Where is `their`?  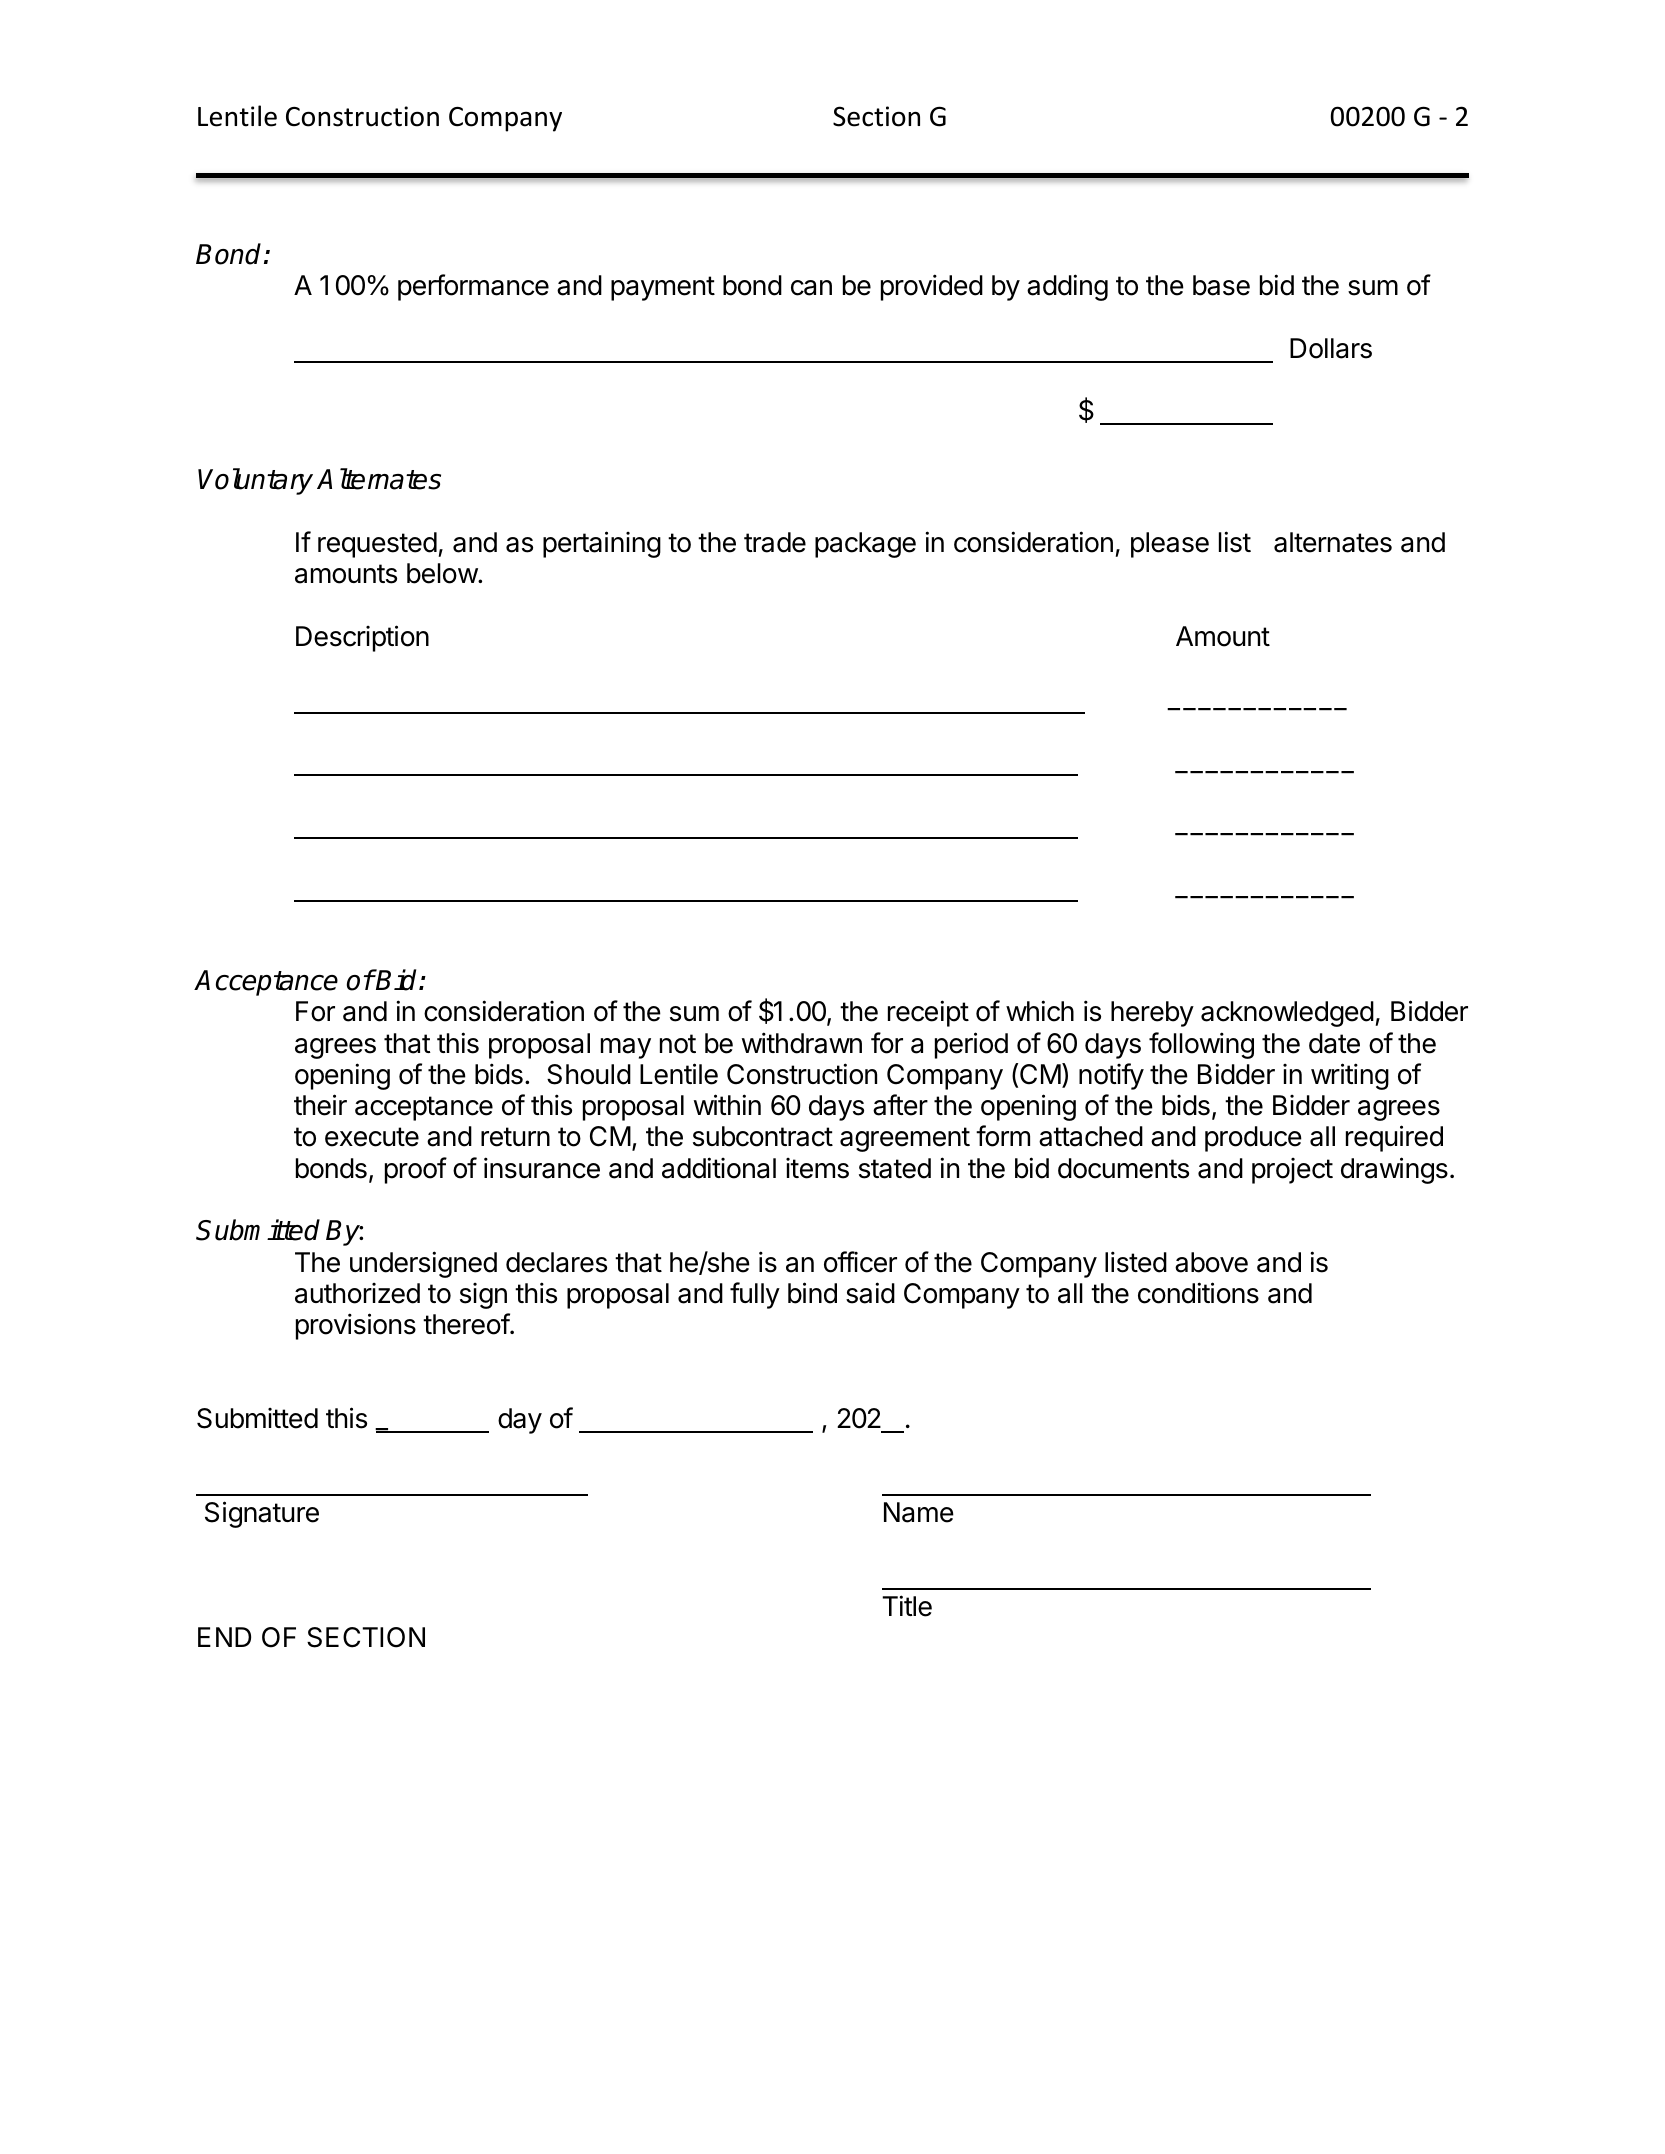 their is located at coordinates (320, 1105).
